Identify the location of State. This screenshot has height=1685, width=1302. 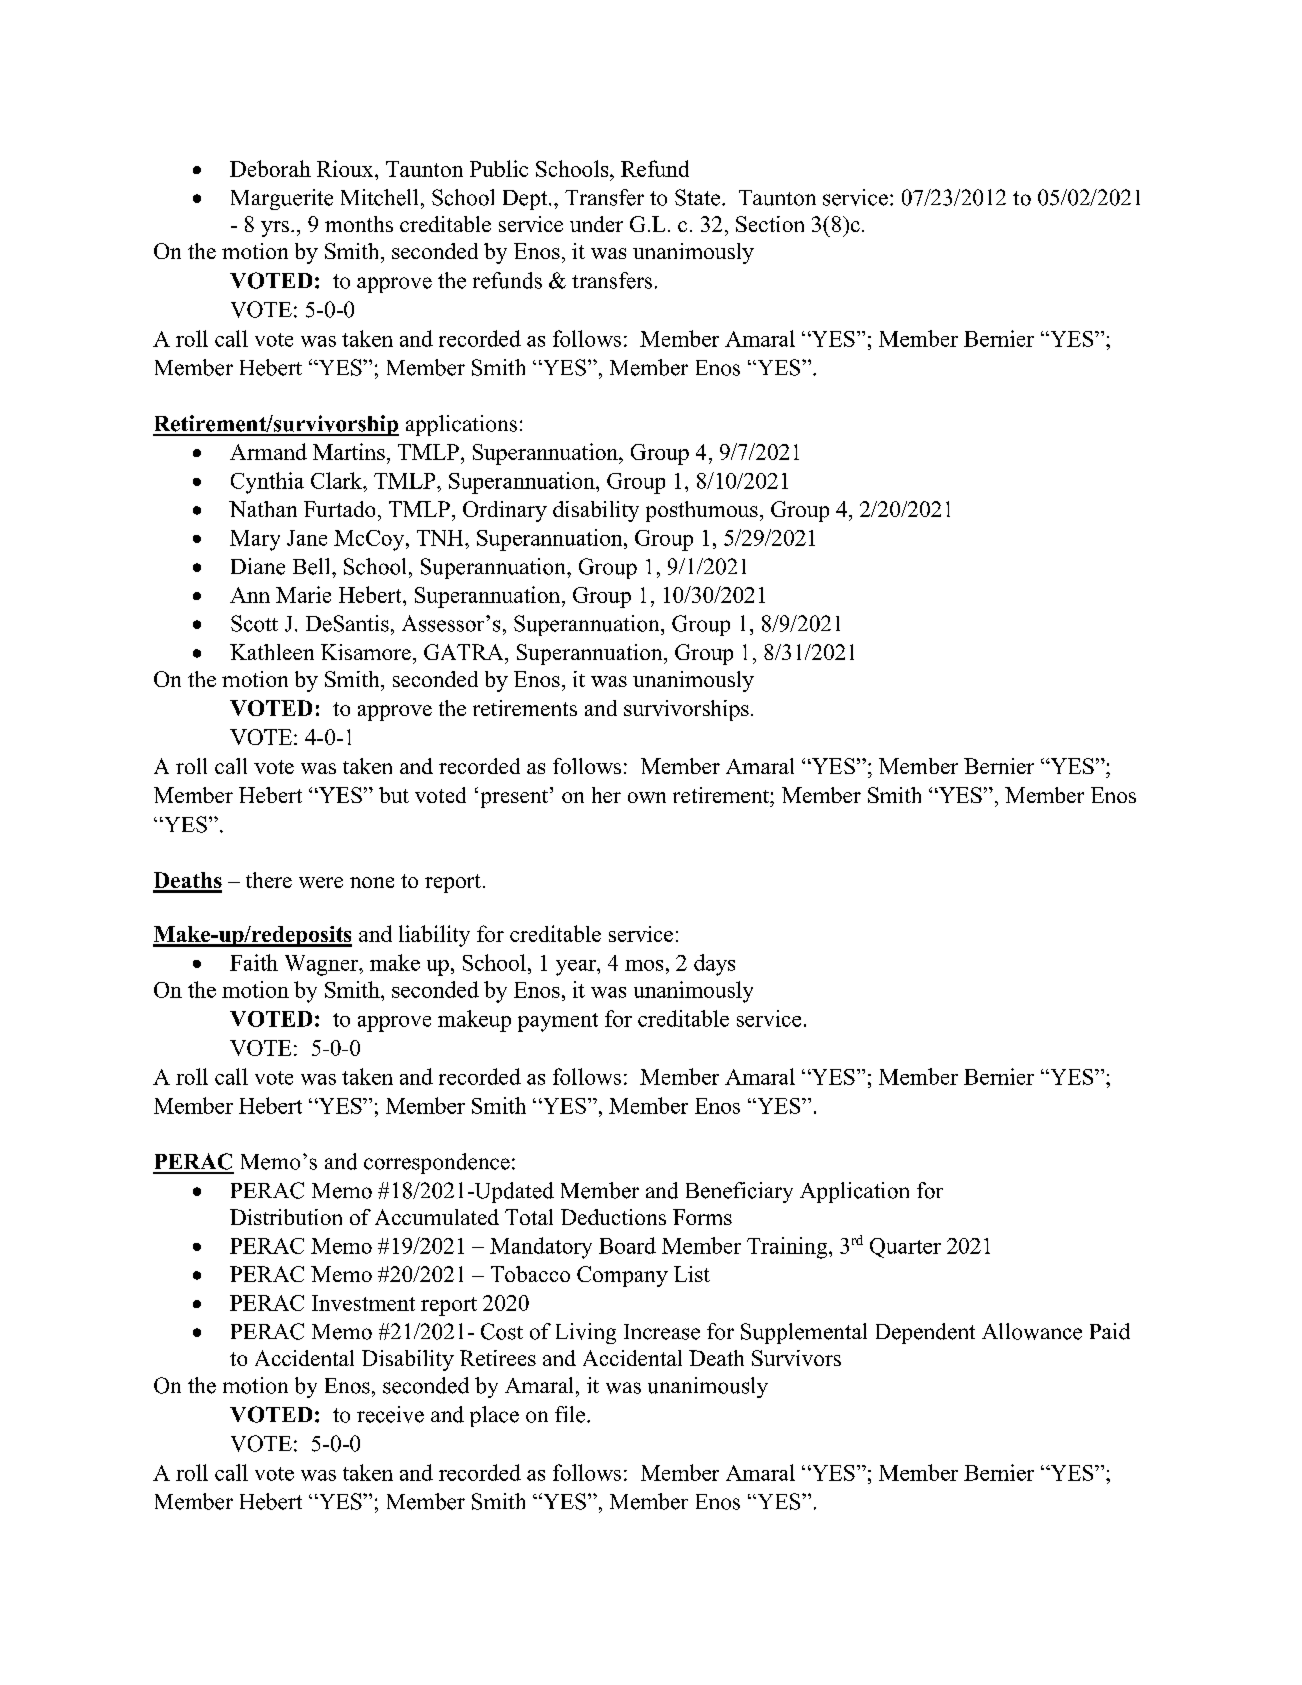
(697, 197).
